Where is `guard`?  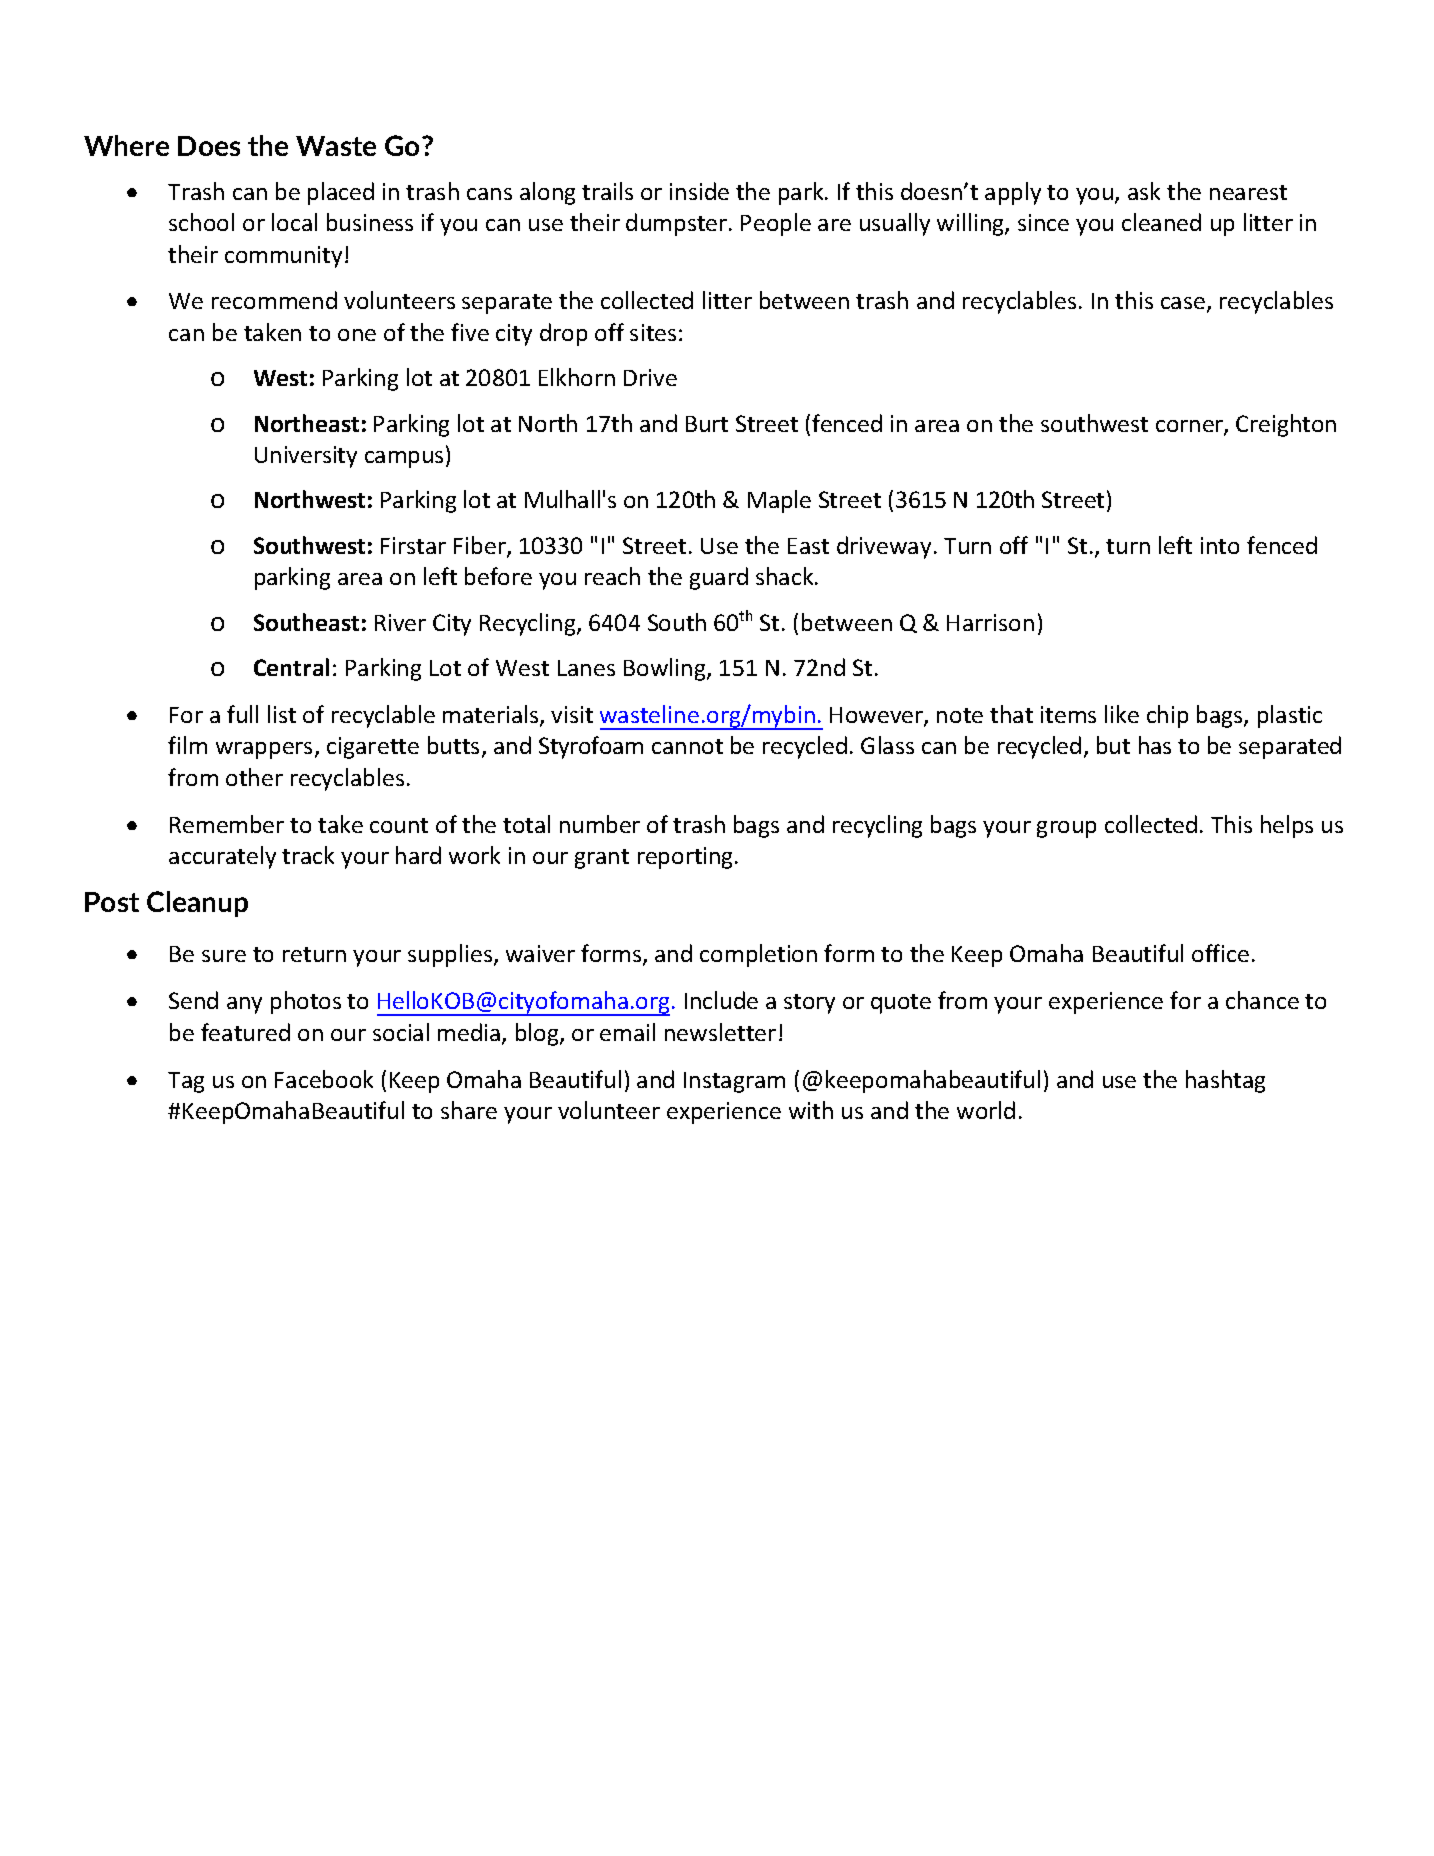
guard is located at coordinates (719, 578).
